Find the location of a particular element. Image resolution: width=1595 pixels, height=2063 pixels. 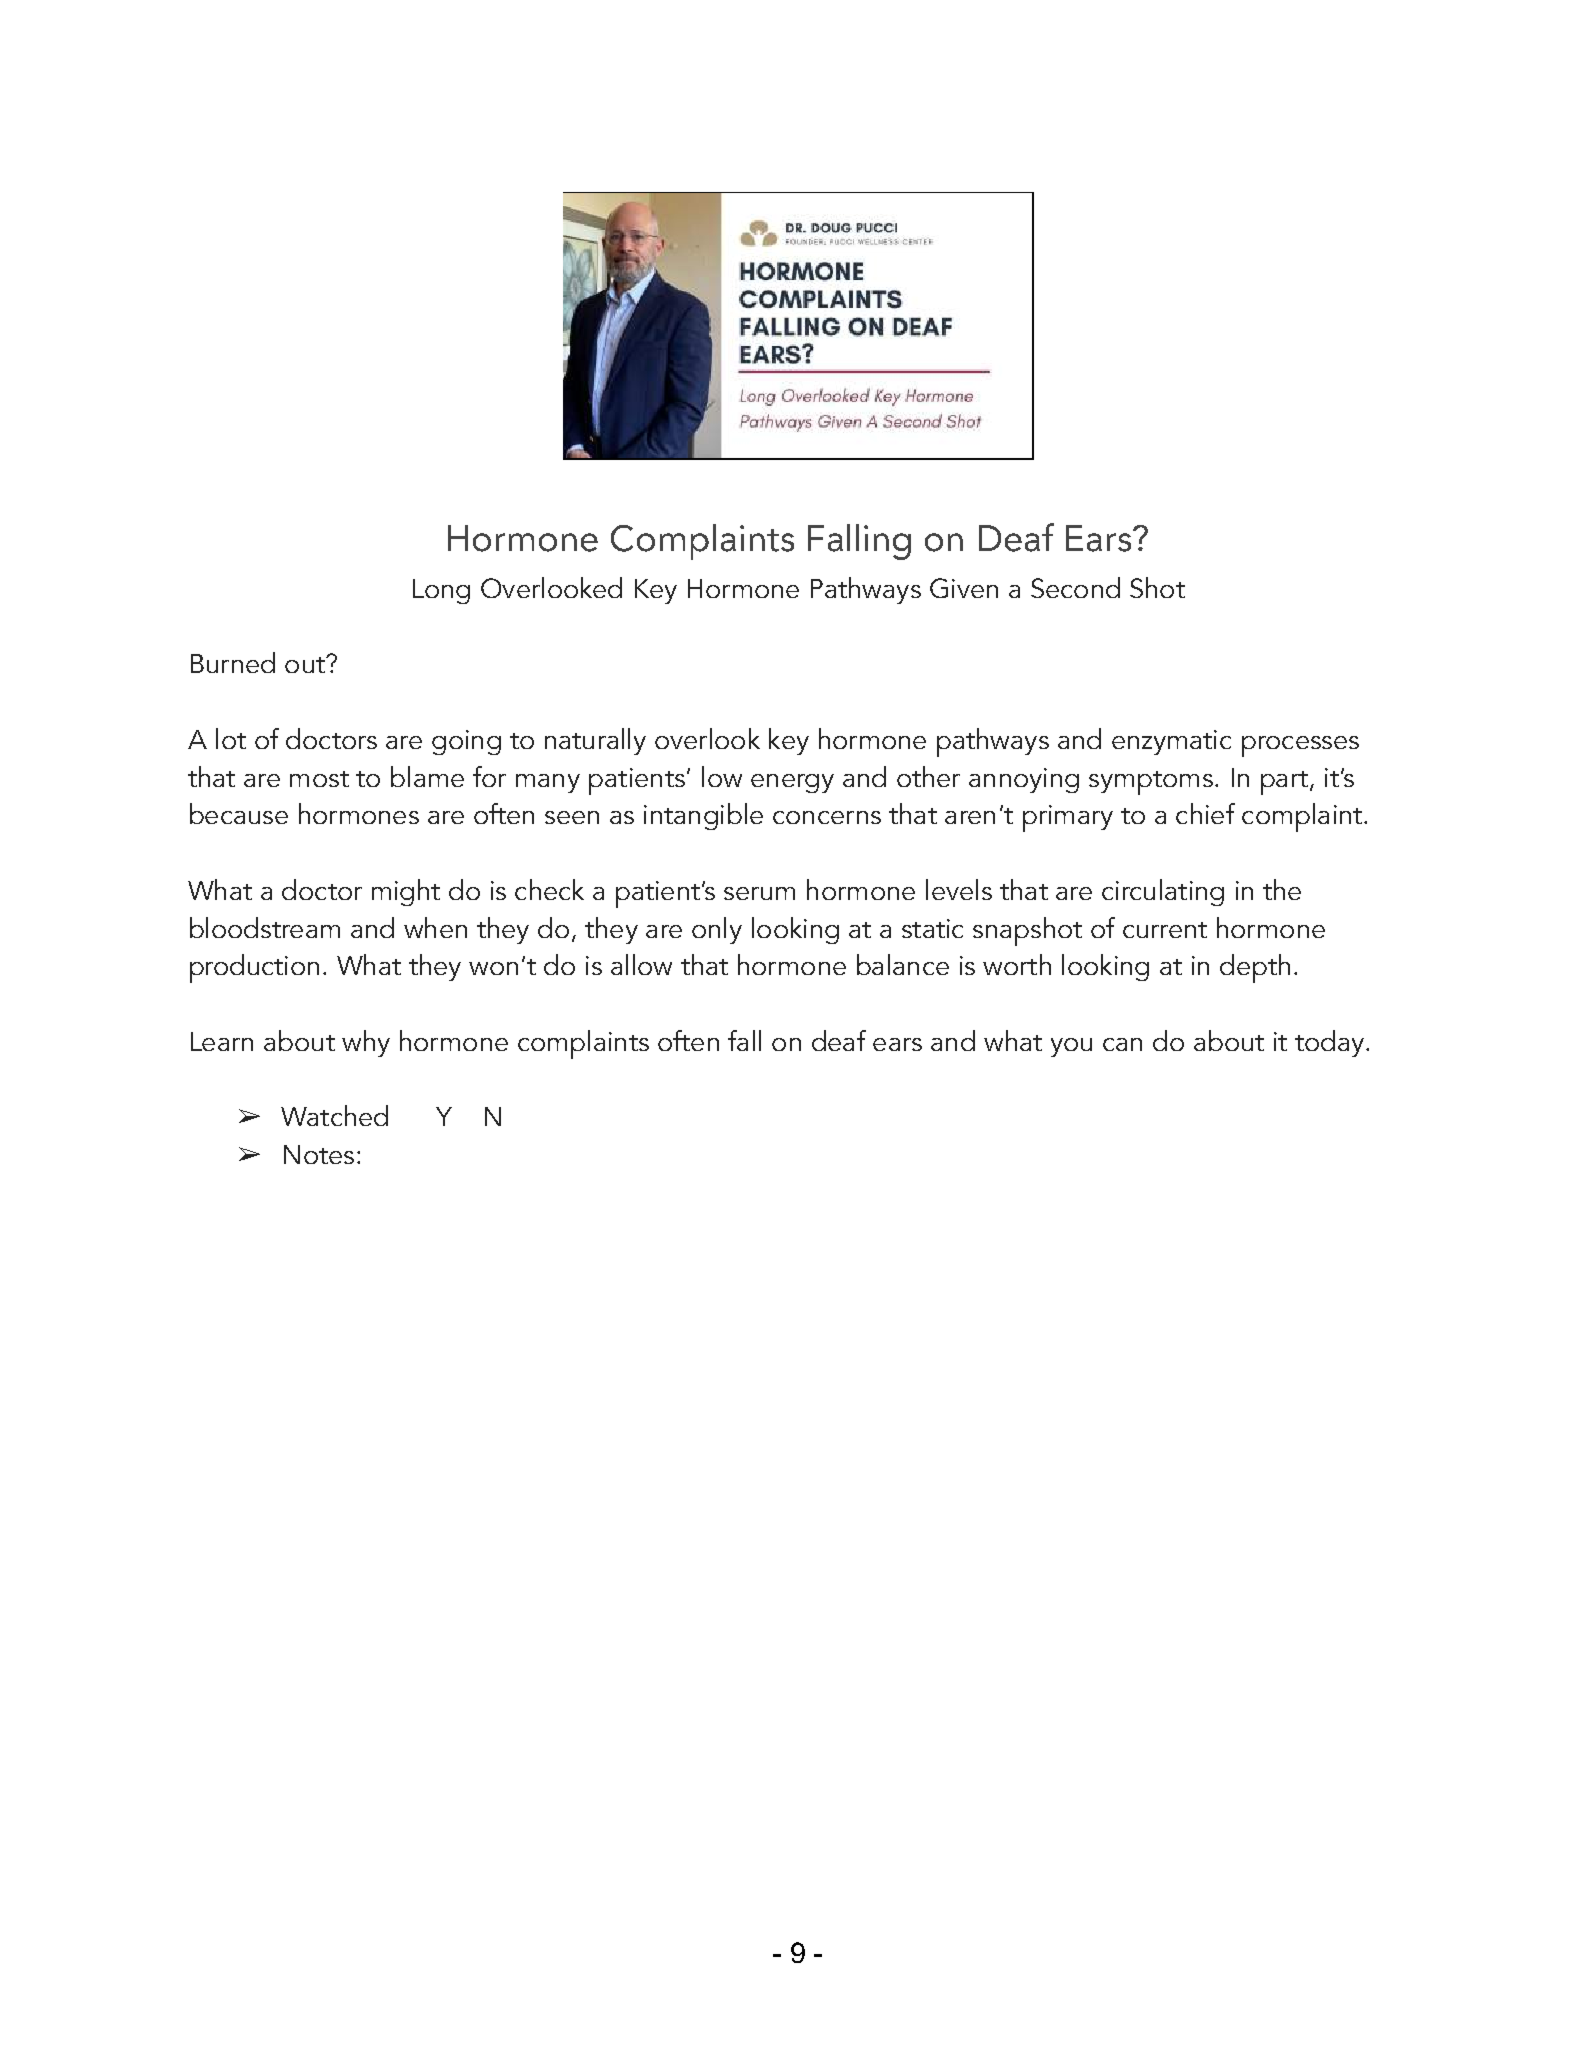

serum is located at coordinates (759, 893).
